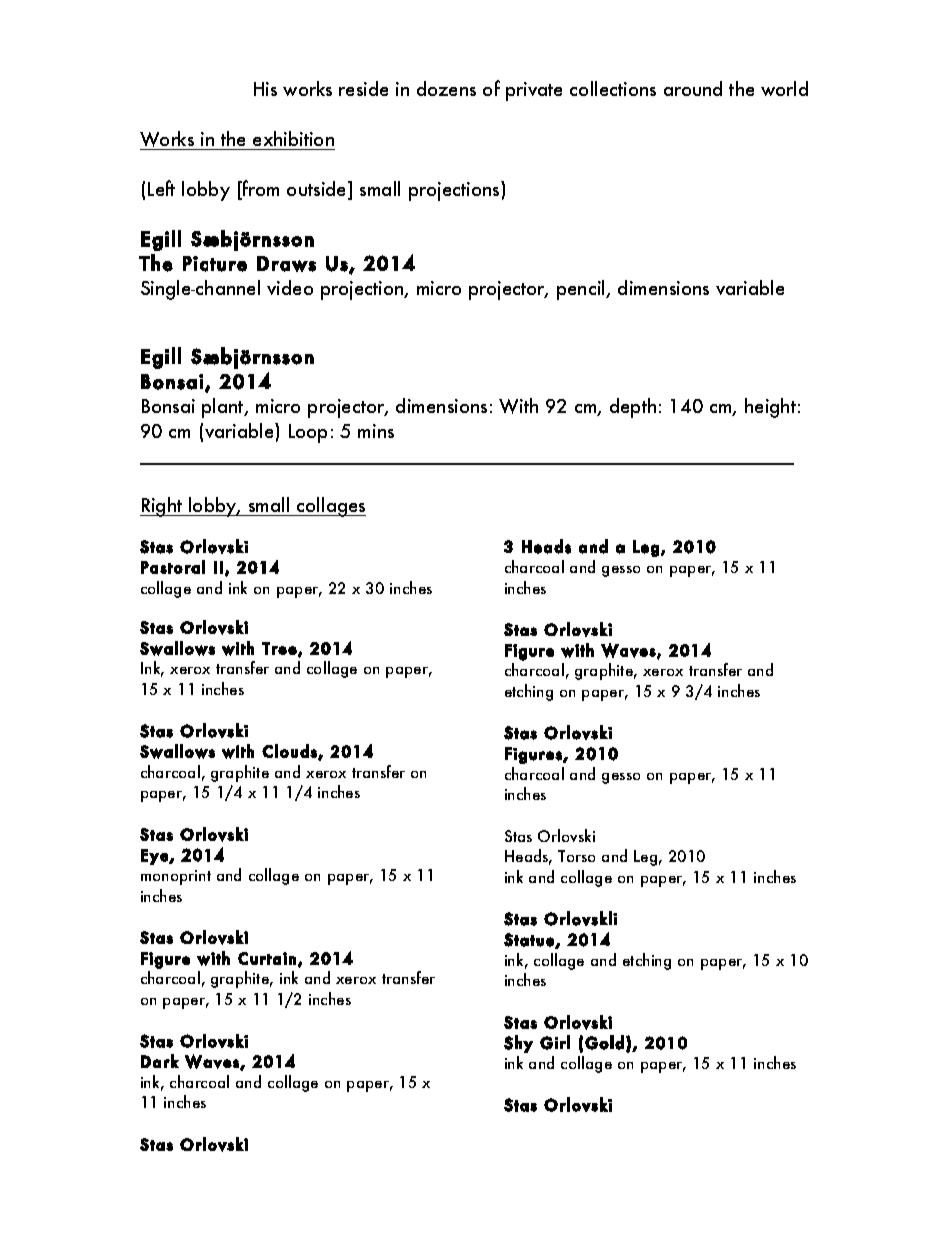 Image resolution: width=952 pixels, height=1233 pixels. Describe the element at coordinates (582, 290) in the screenshot. I see `pencil` at that location.
